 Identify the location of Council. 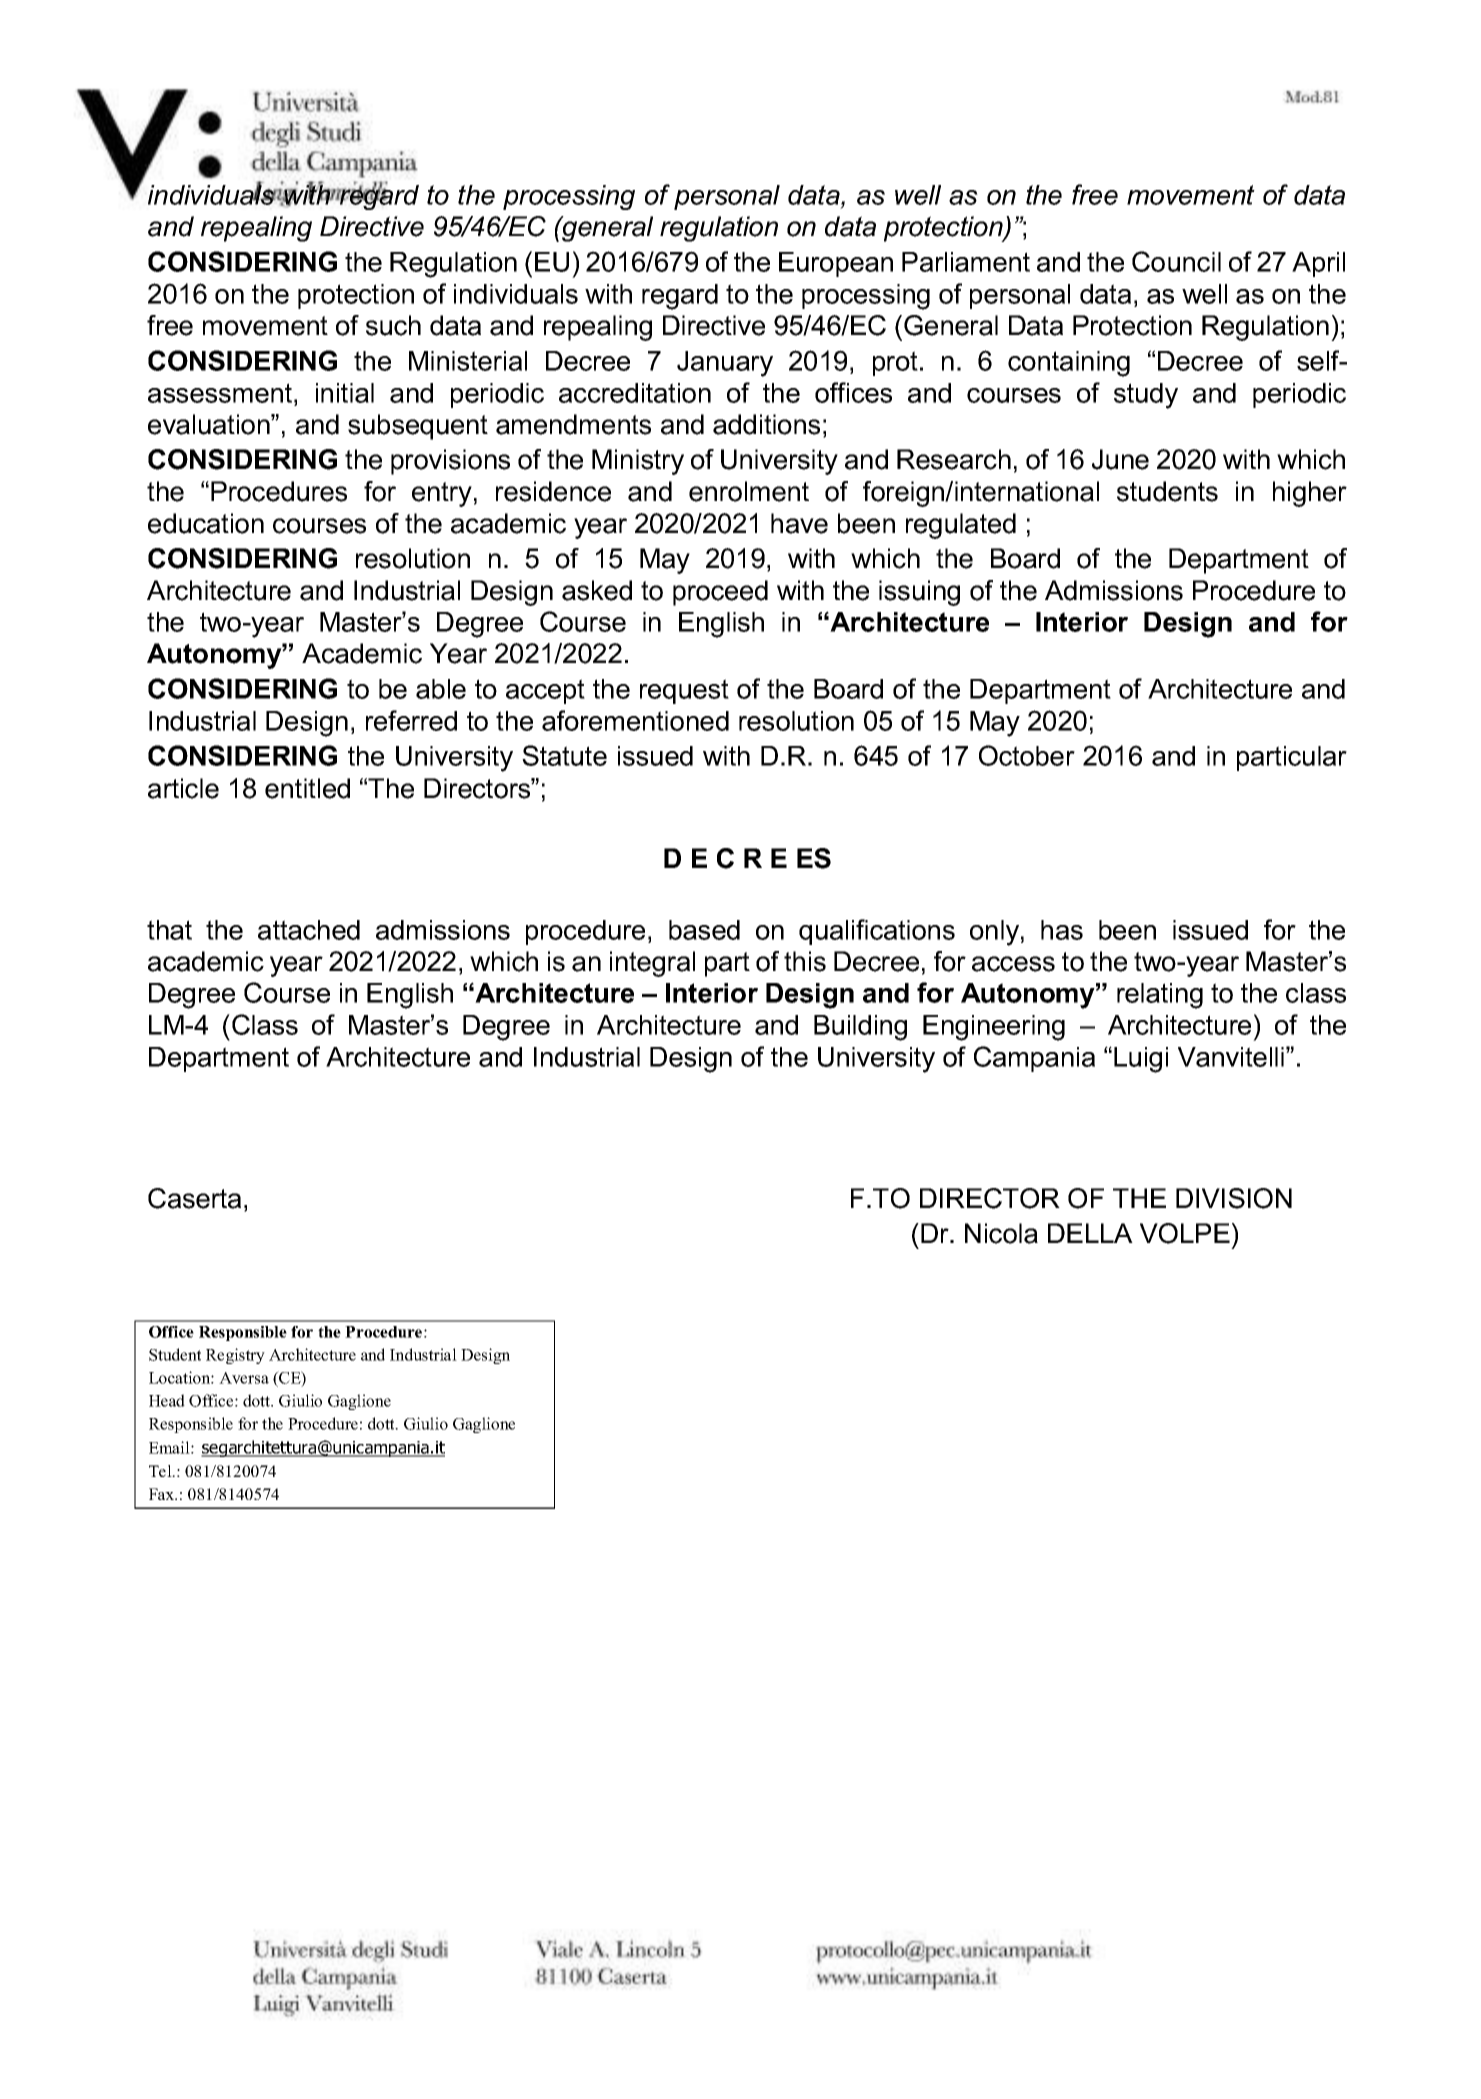
(1176, 261).
